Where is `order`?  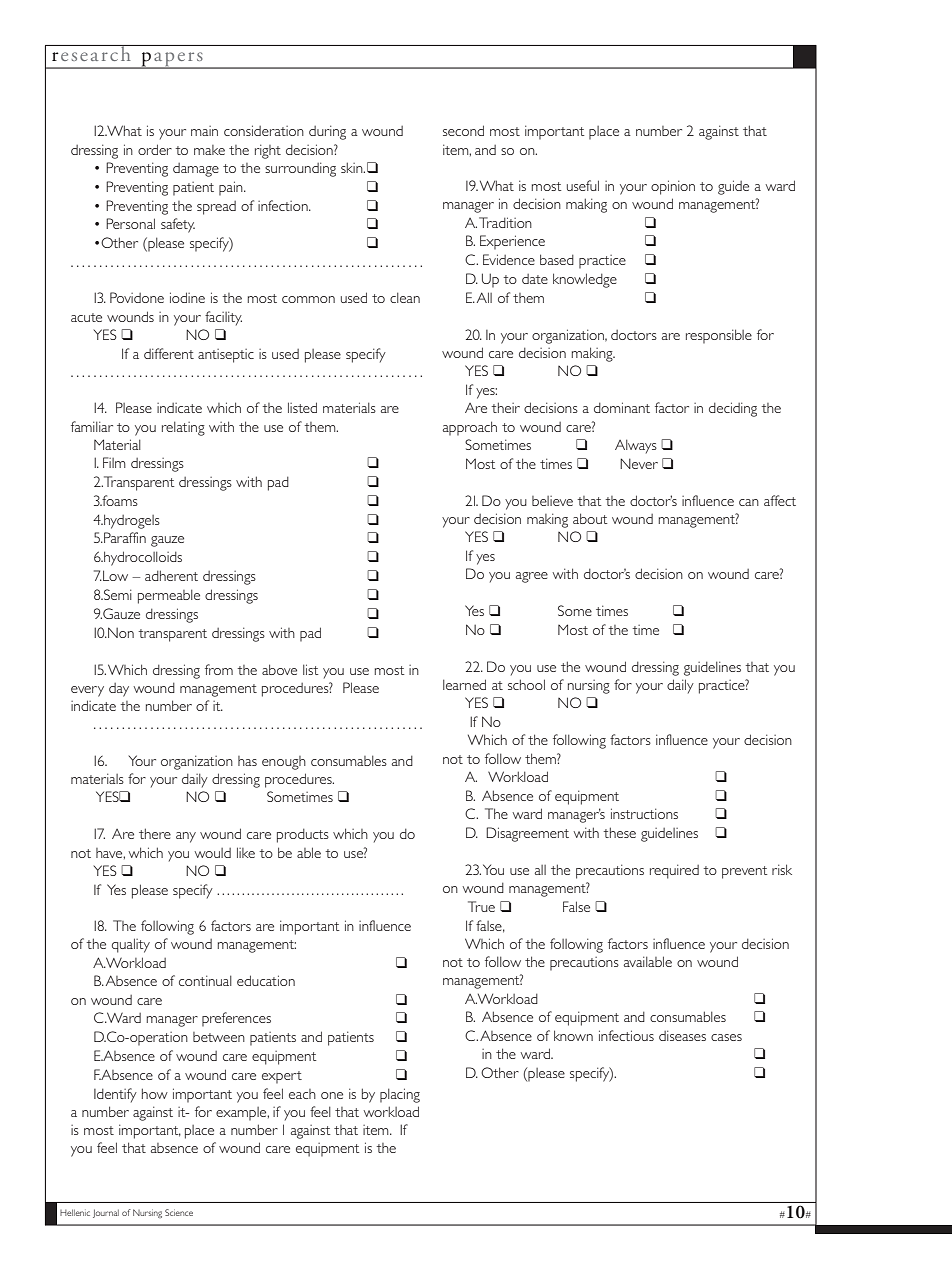 order is located at coordinates (155, 149).
